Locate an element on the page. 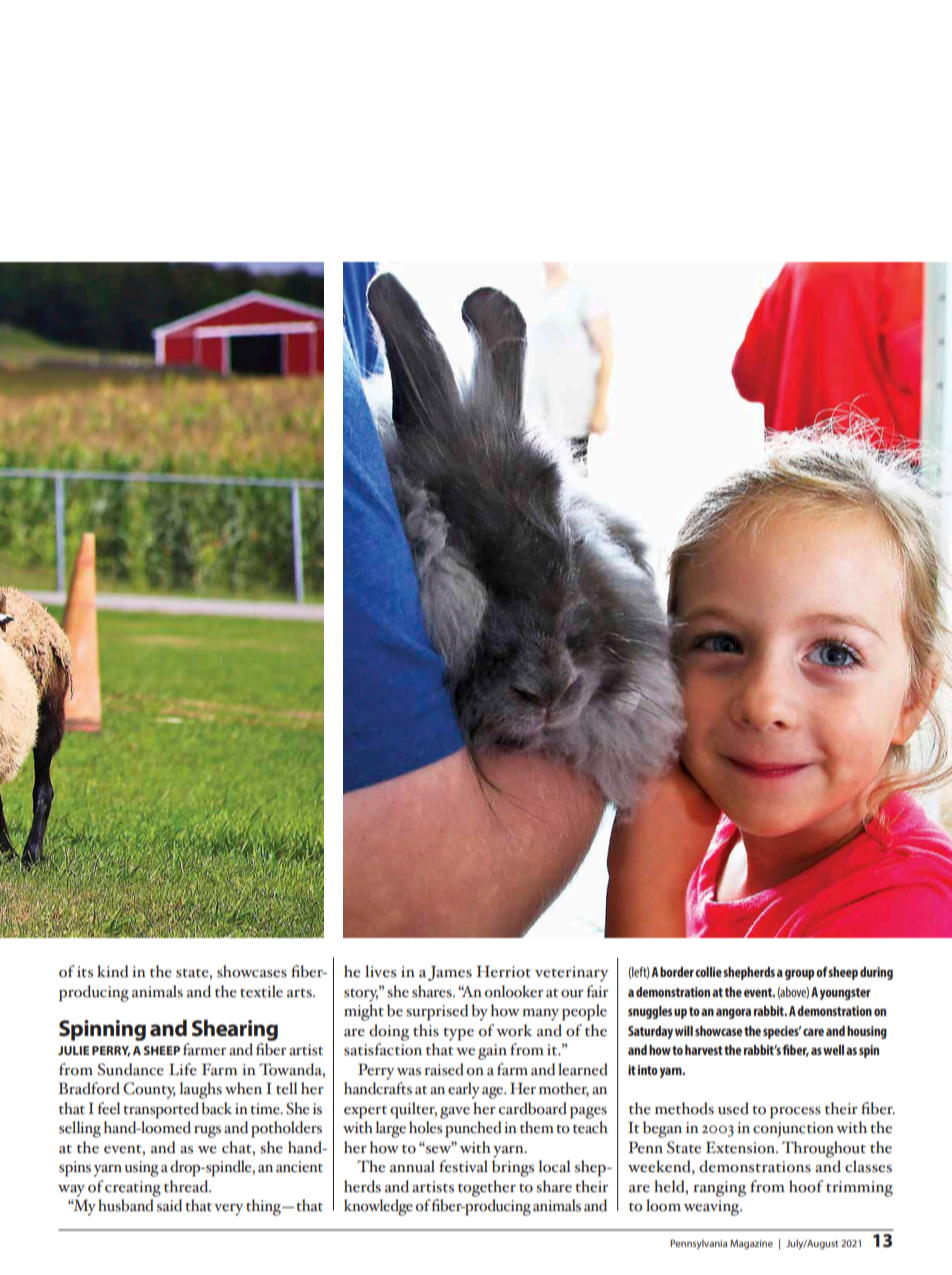 This image has width=952, height=1275. knowledge is located at coordinates (378, 1207).
